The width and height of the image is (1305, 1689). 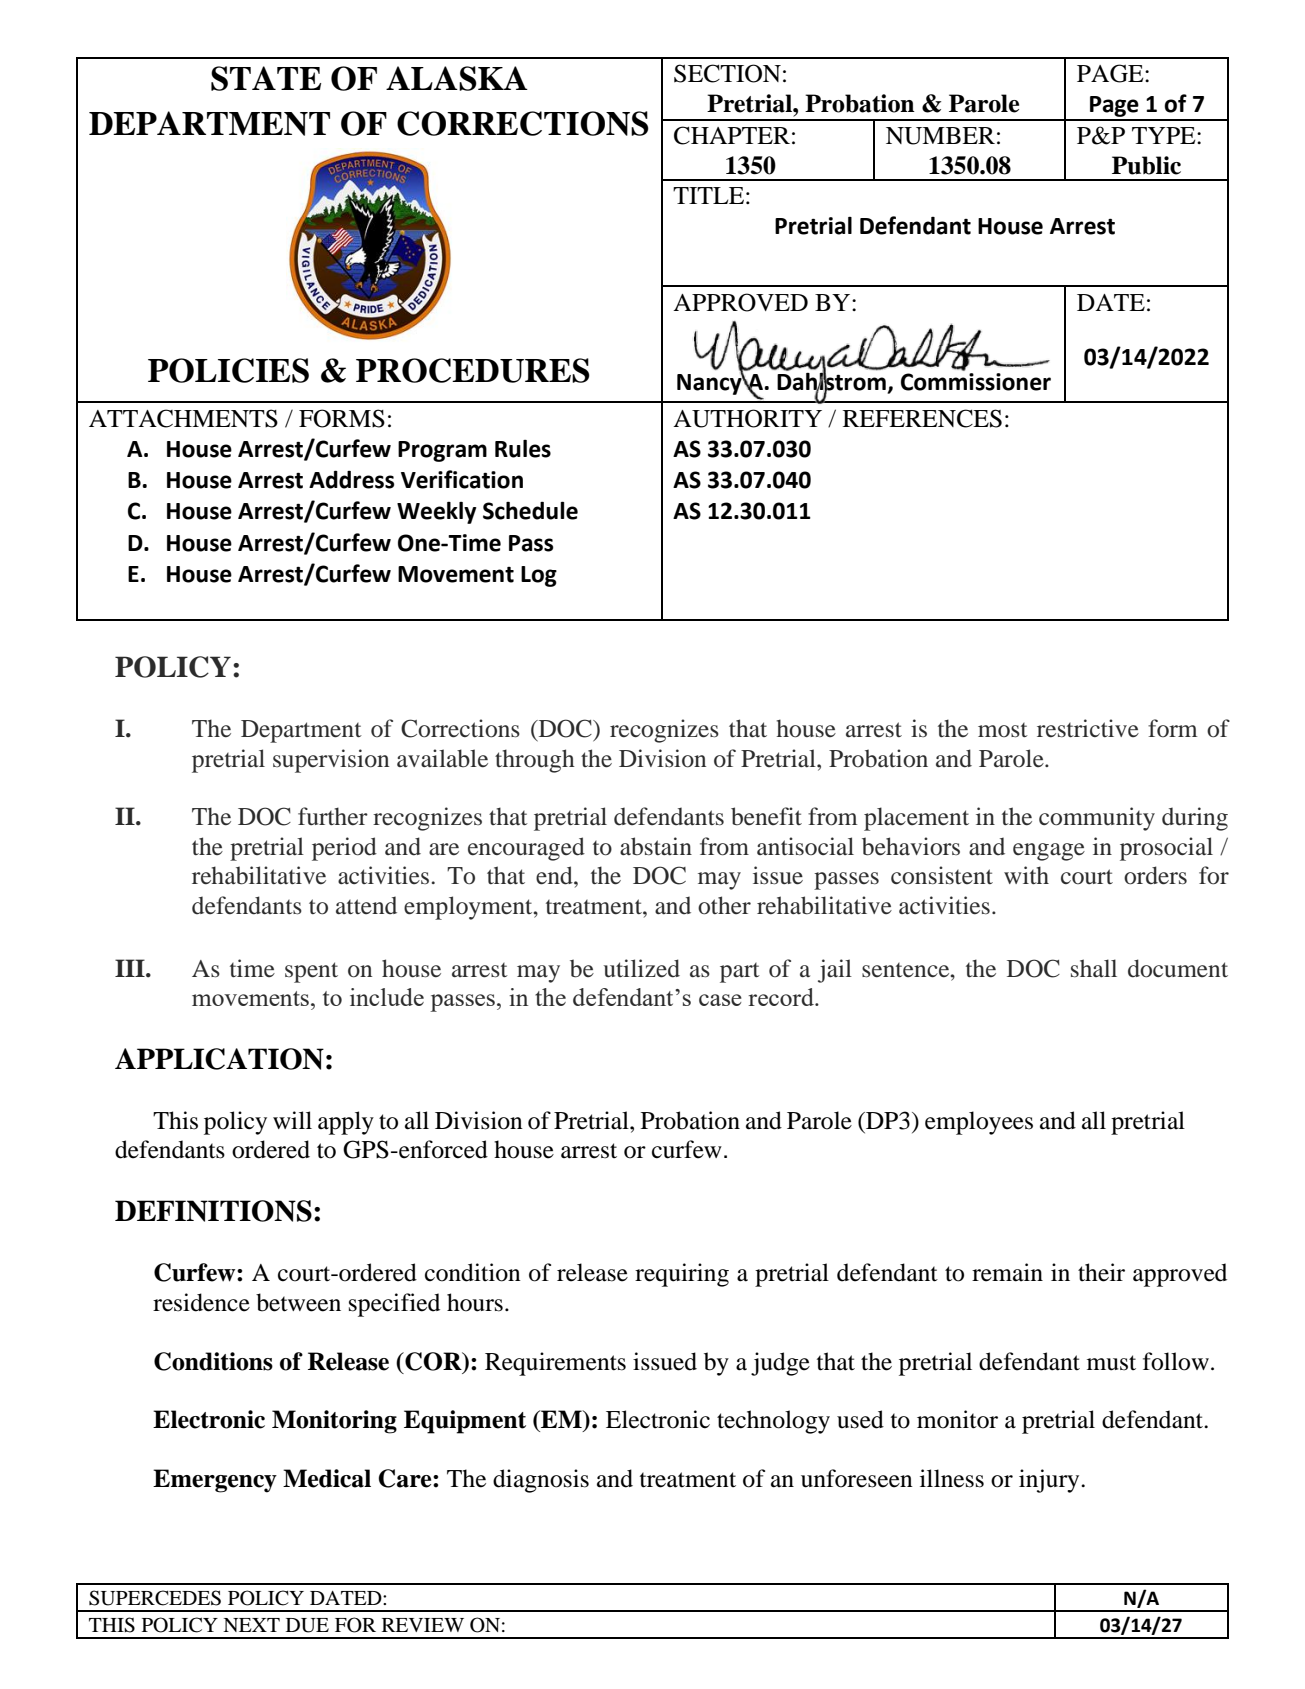 I want to click on STATE, so click(x=266, y=78).
